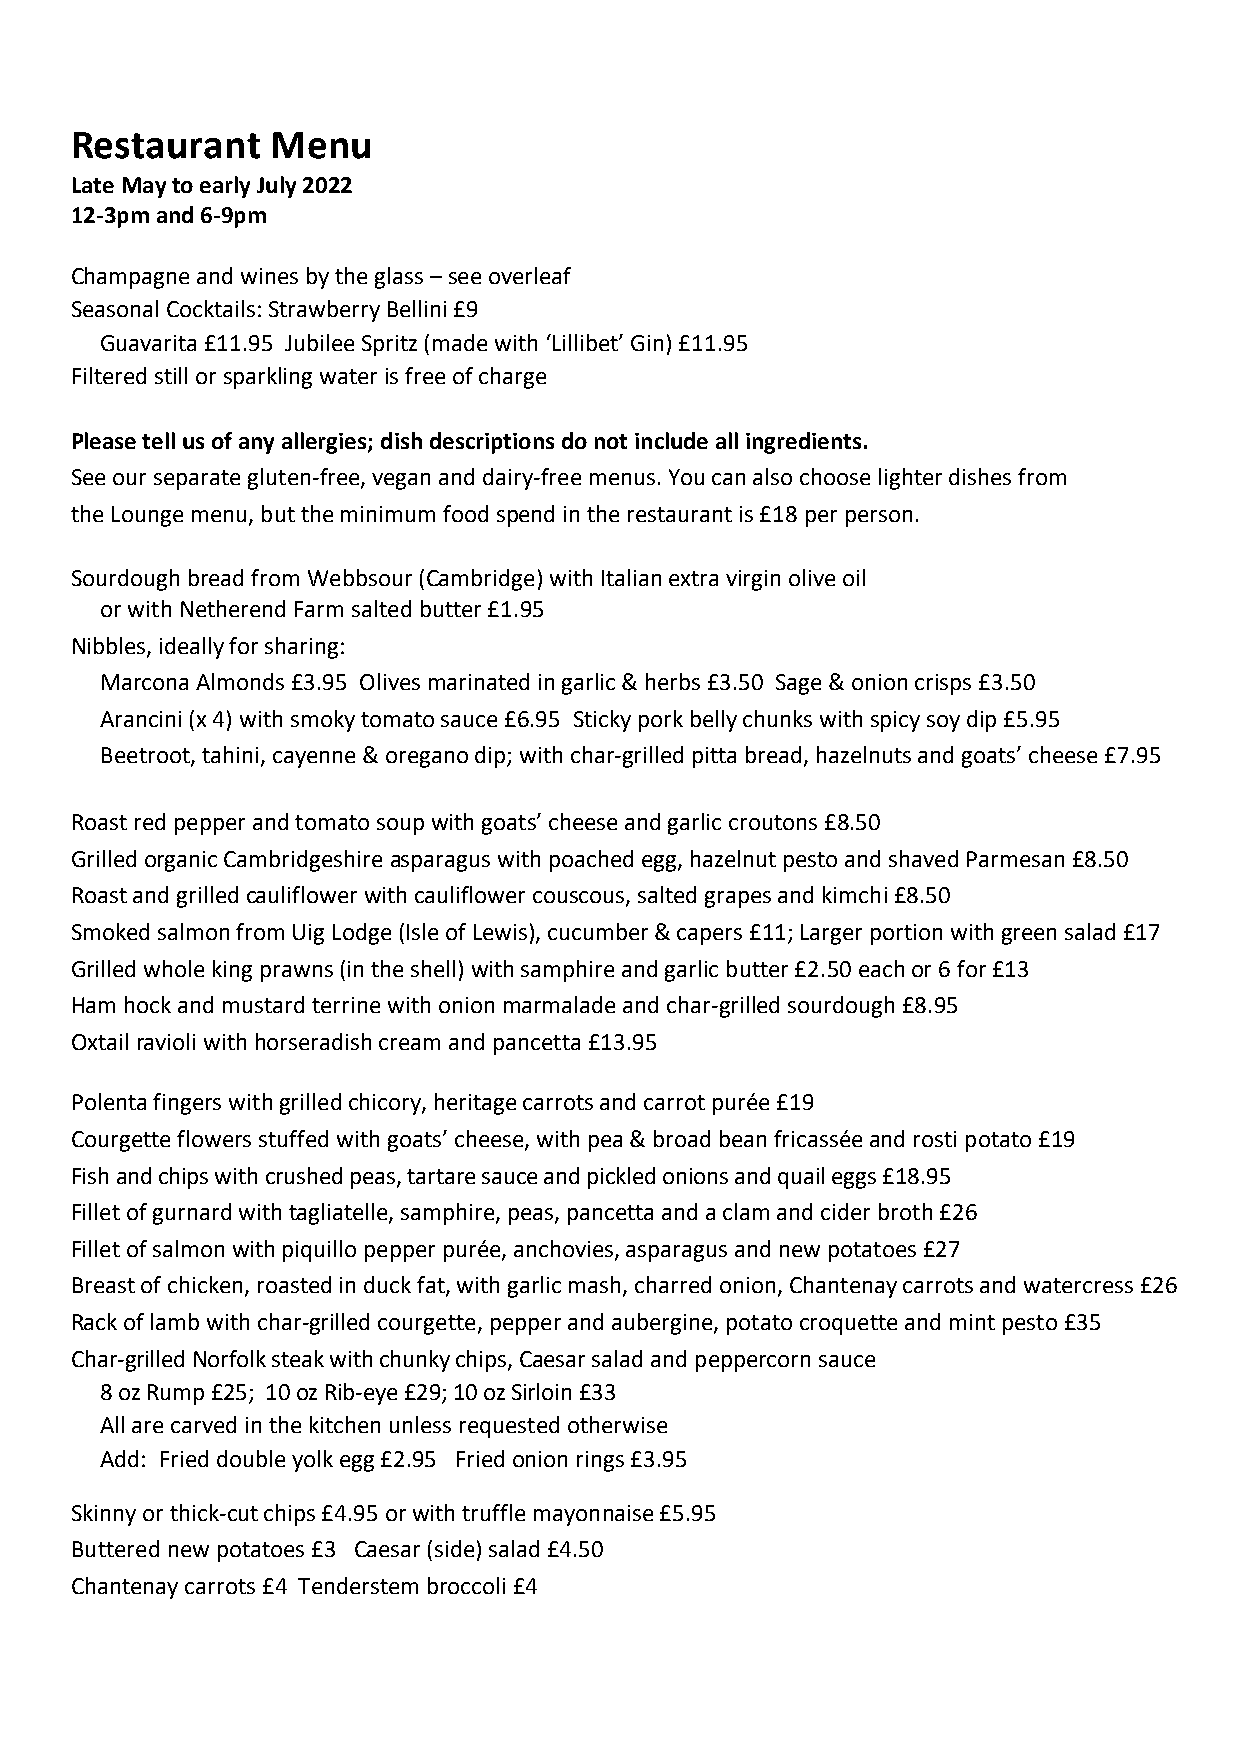  I want to click on ideally, so click(192, 648).
